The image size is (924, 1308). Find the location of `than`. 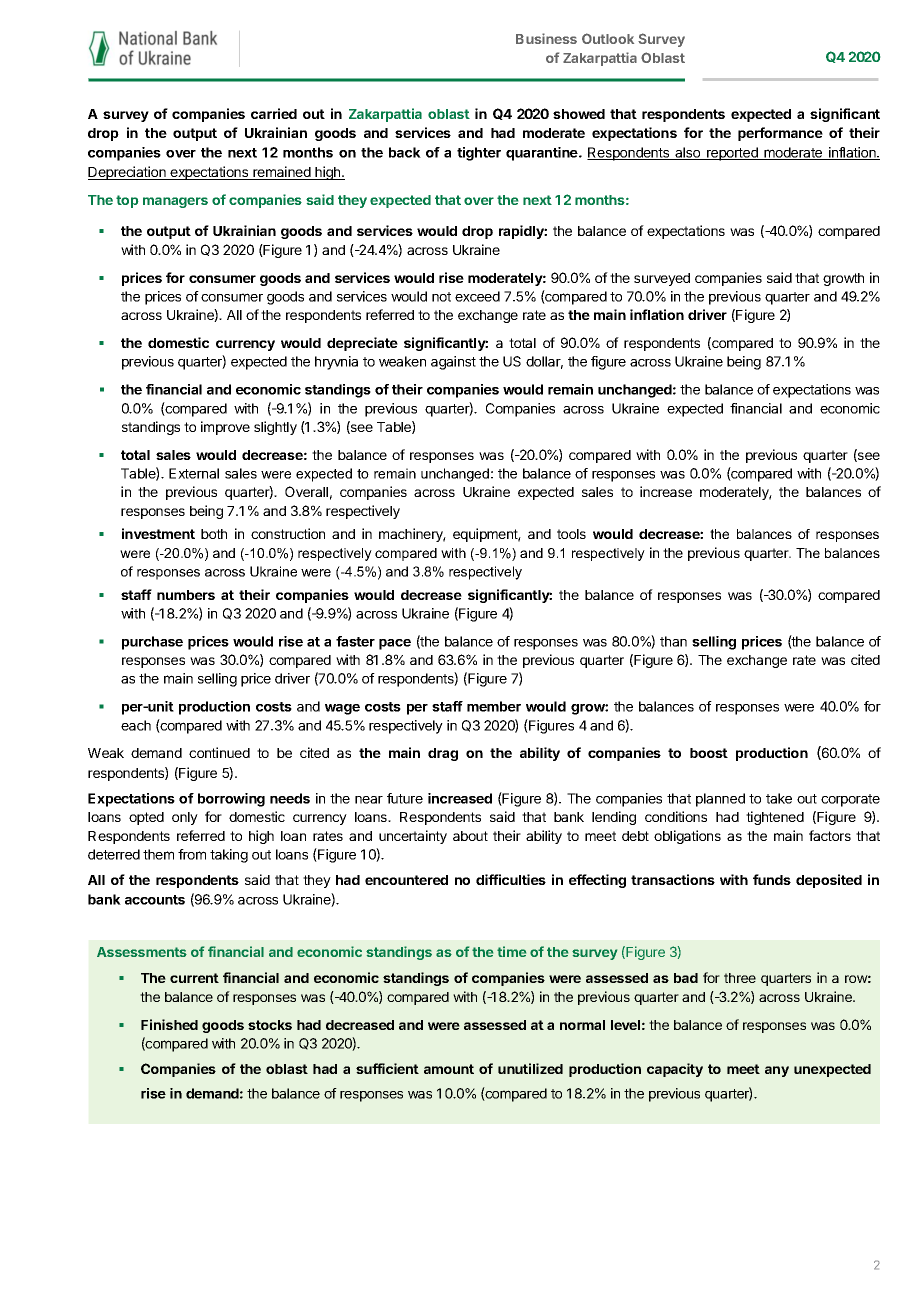

than is located at coordinates (673, 641).
